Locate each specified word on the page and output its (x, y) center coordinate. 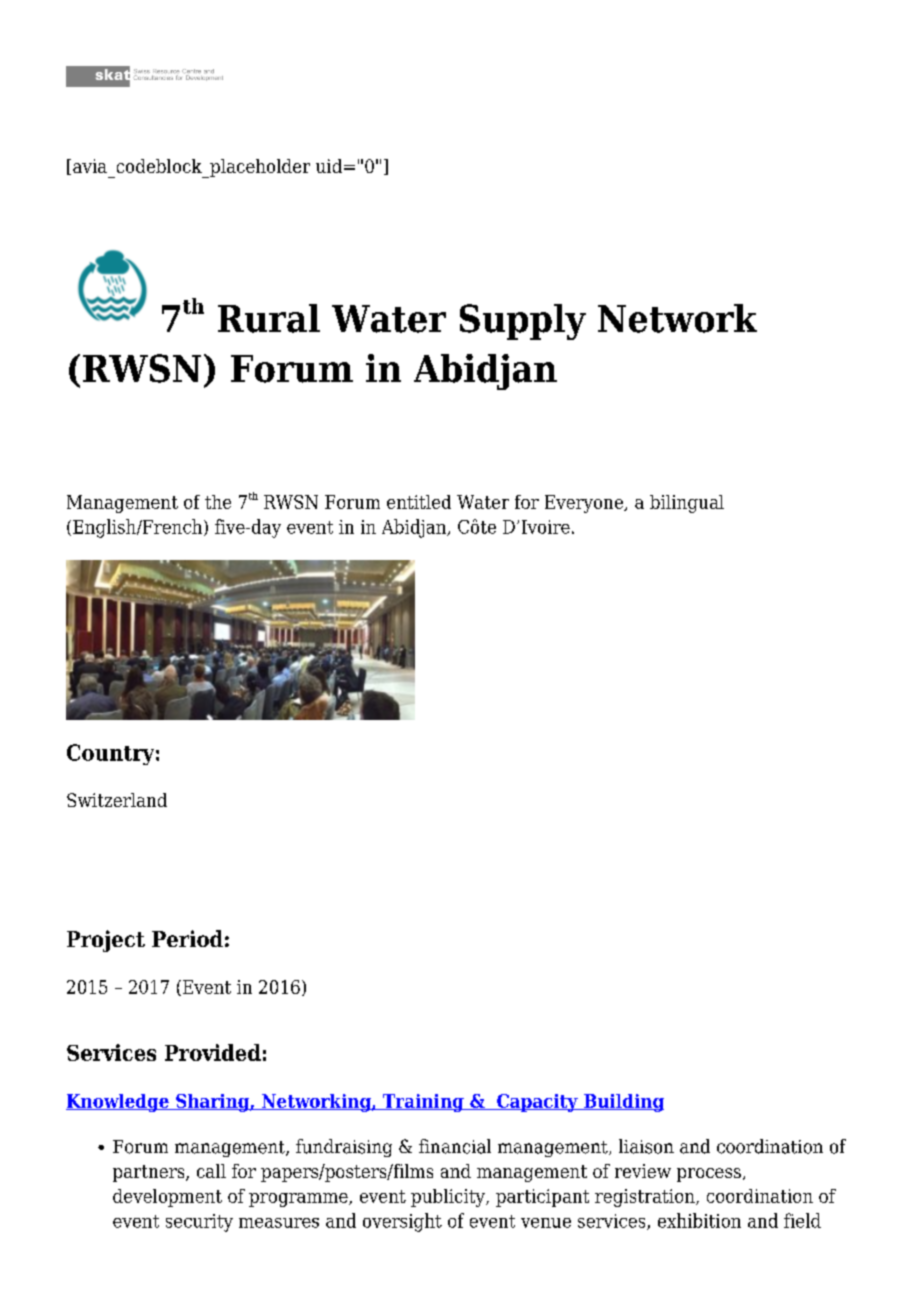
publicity (449, 1198)
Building (622, 1103)
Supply (523, 322)
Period (187, 938)
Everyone (585, 504)
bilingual (687, 504)
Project (106, 941)
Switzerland (117, 800)
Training (423, 1103)
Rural (269, 318)
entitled (419, 502)
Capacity (537, 1103)
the (218, 502)
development (167, 1198)
